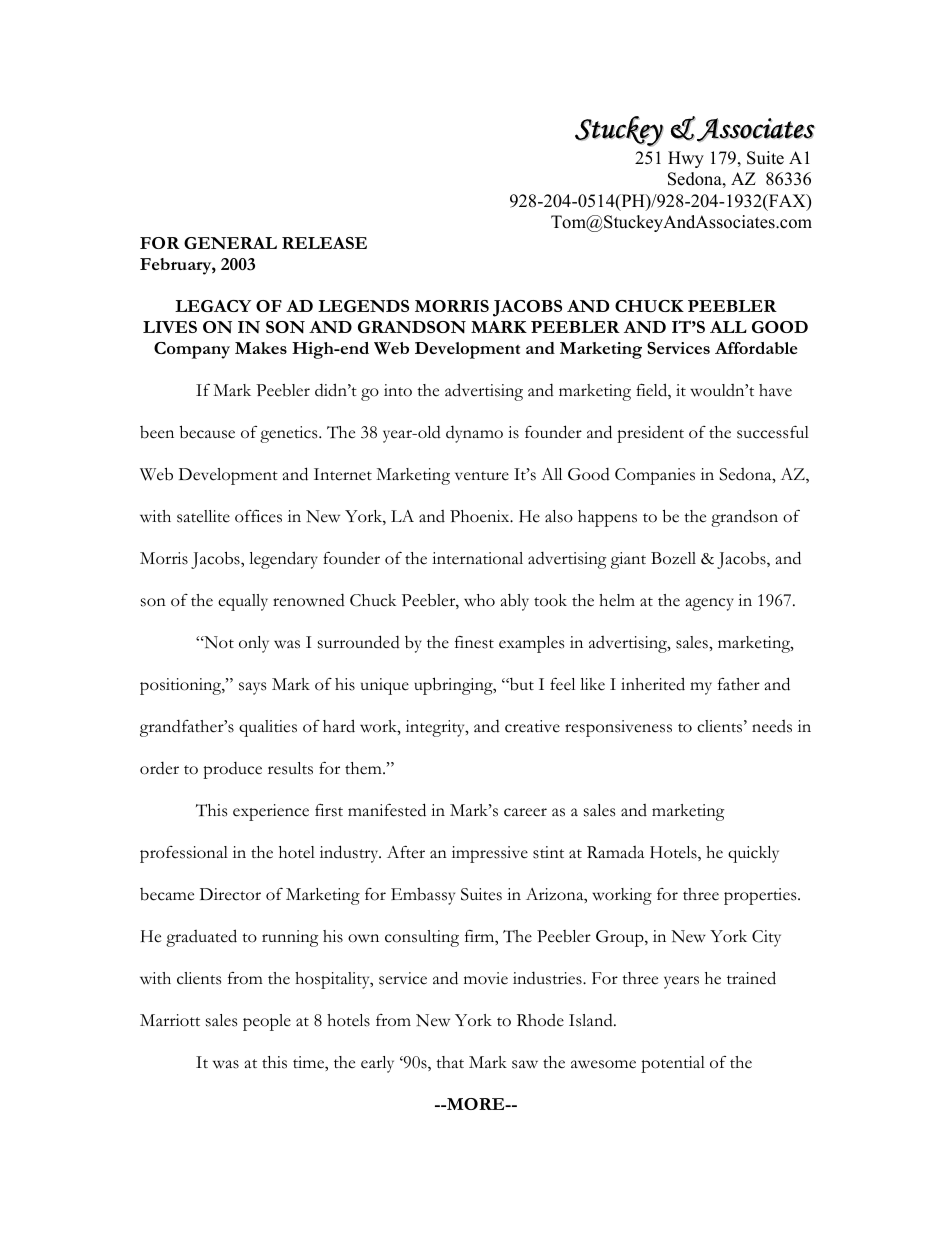 Image resolution: width=952 pixels, height=1233 pixels. Describe the element at coordinates (324, 243) in the screenshot. I see `RELEASE` at that location.
